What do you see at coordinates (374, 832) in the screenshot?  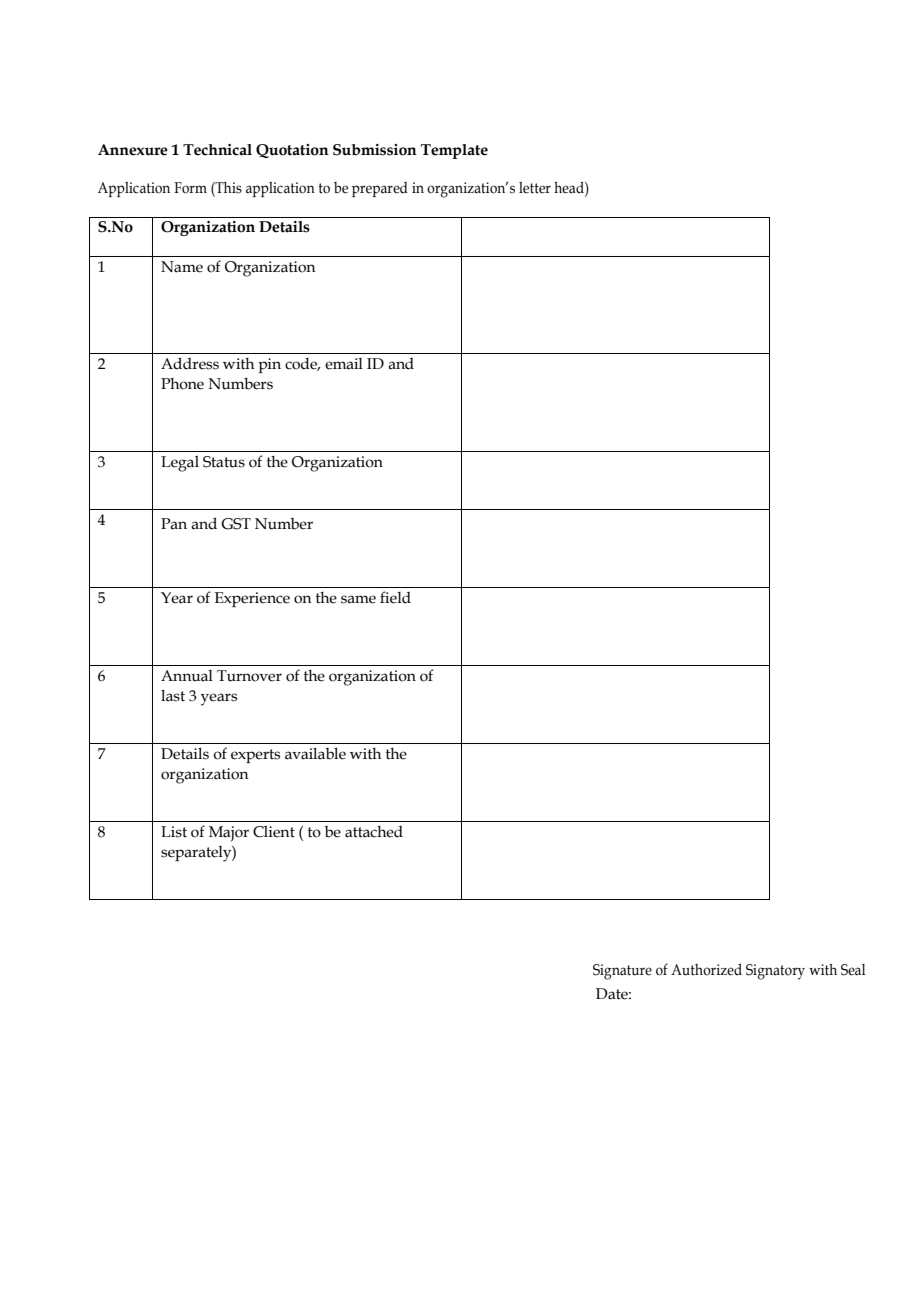 I see `attached` at bounding box center [374, 832].
